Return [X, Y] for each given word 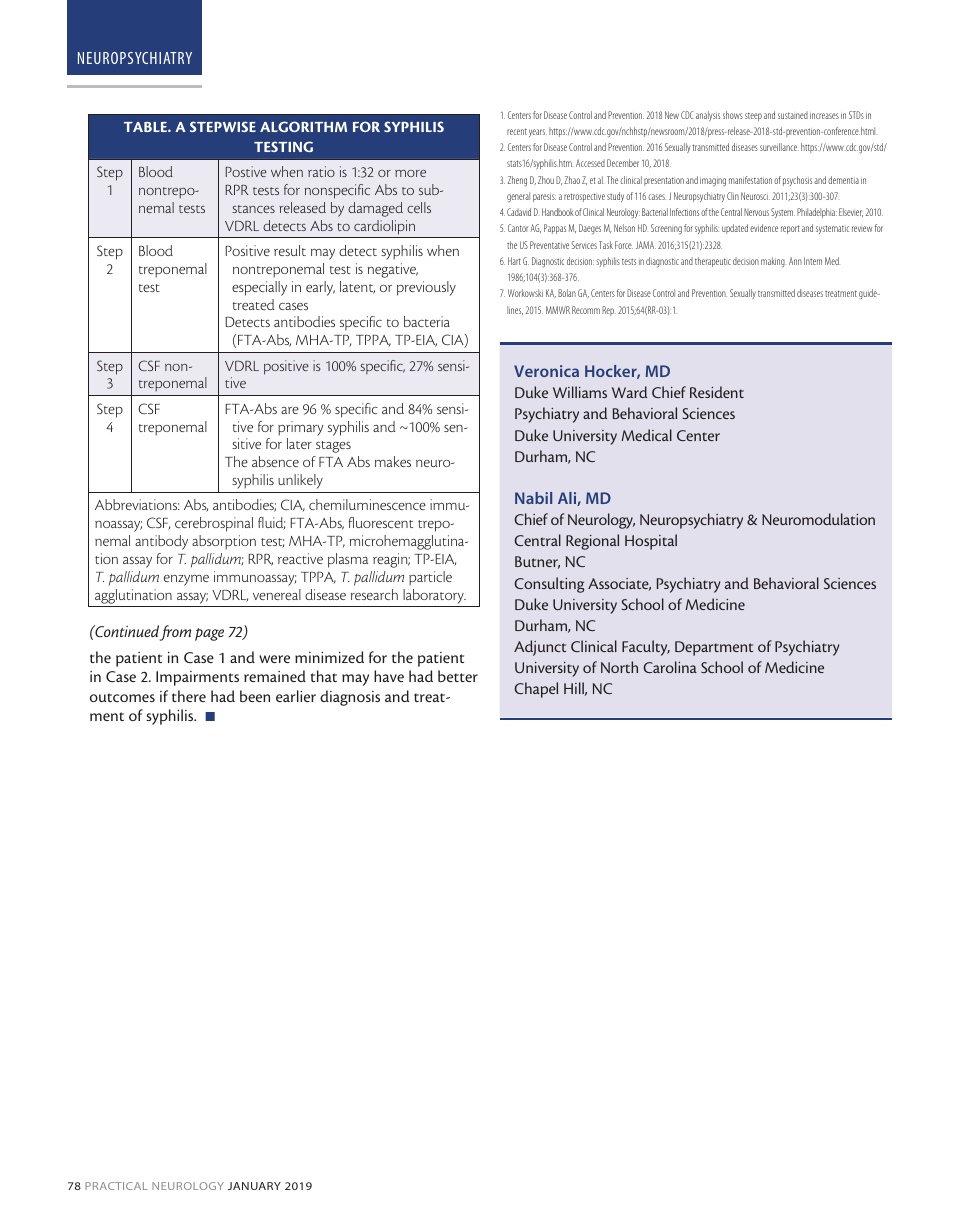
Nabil [533, 498]
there [189, 696]
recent [517, 131]
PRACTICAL [116, 1186]
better [458, 676]
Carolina [670, 667]
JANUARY [254, 1186]
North [619, 667]
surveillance [779, 147]
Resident [717, 392]
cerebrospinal [214, 524]
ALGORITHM [303, 126]
